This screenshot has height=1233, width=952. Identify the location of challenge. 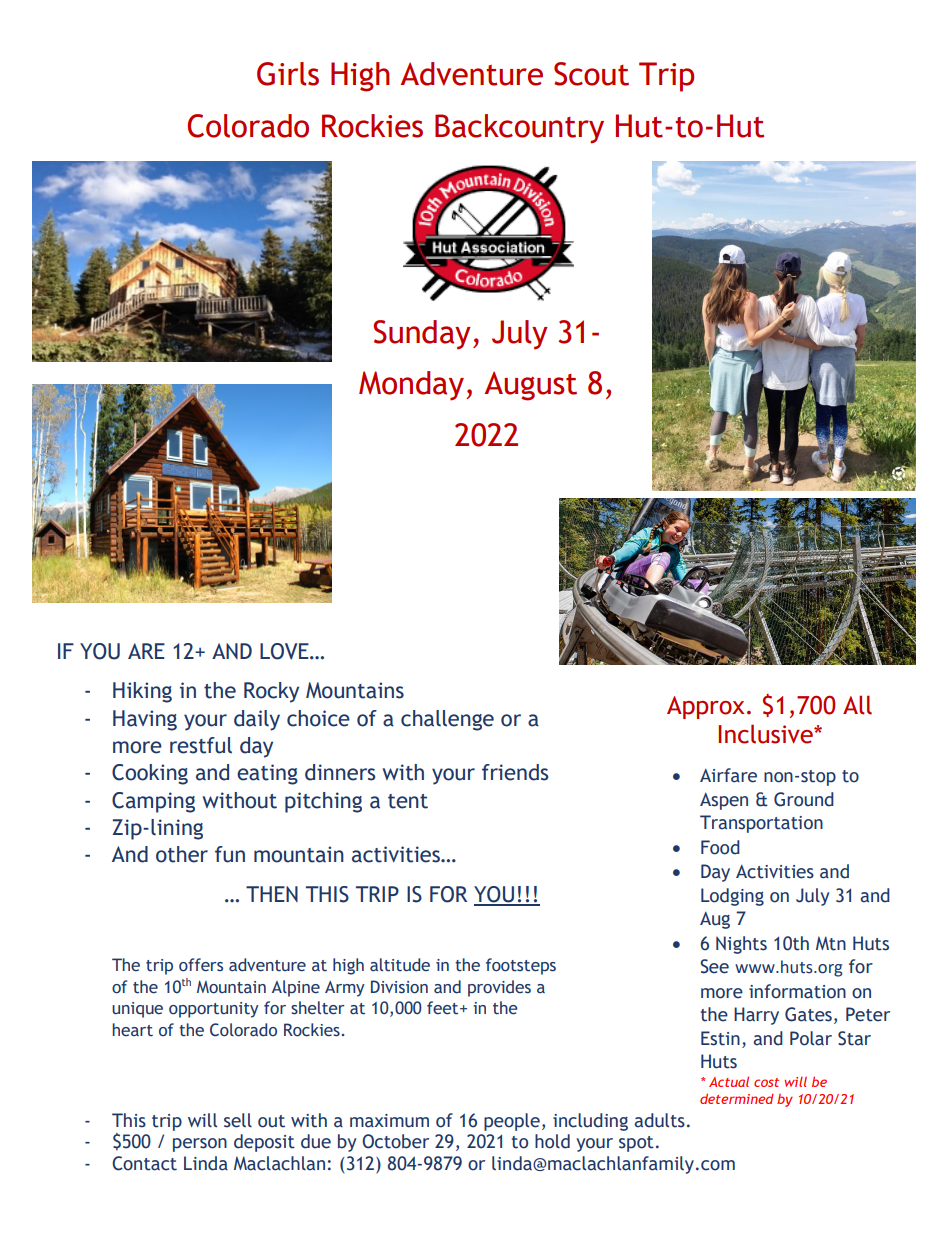
(447, 720).
